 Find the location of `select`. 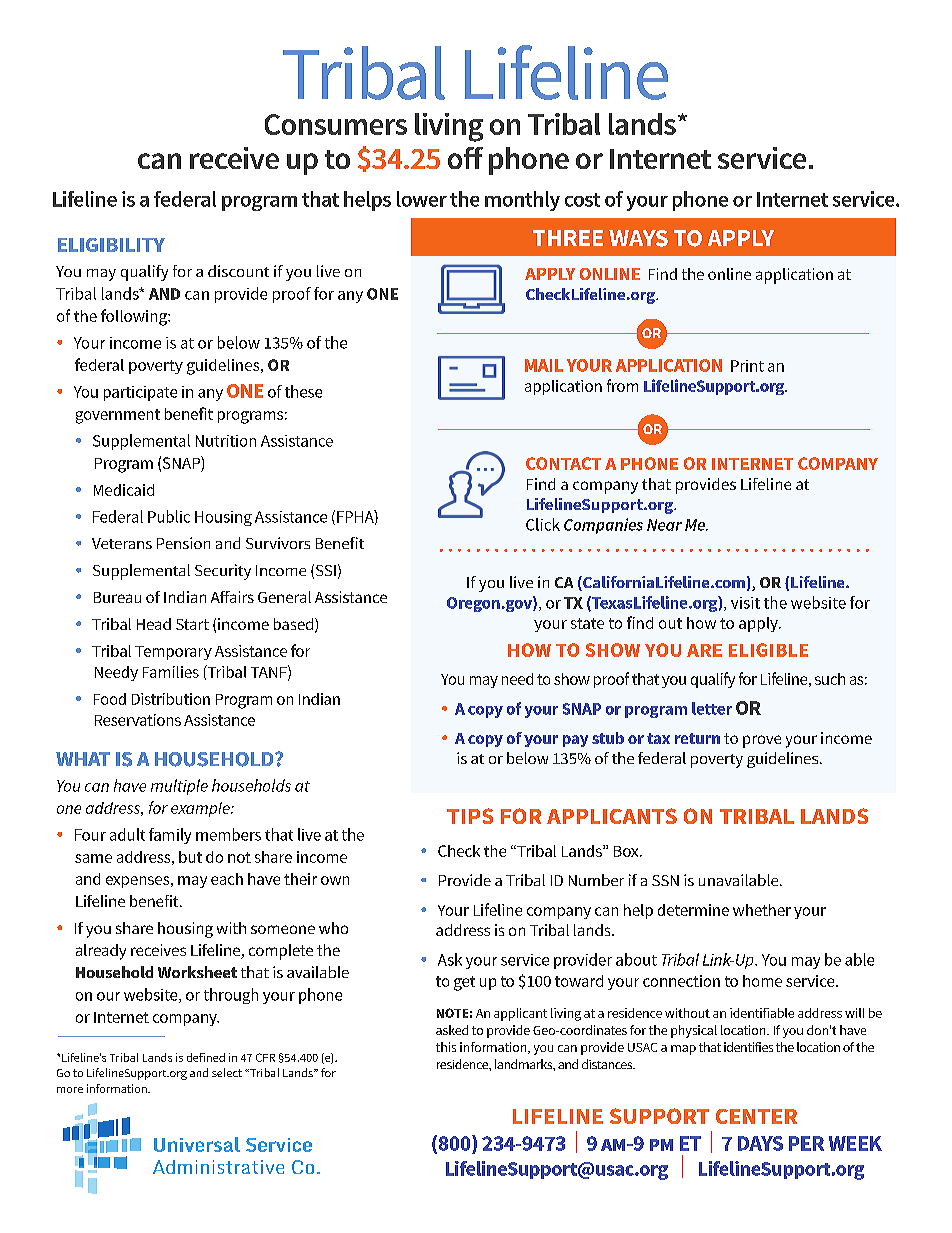

select is located at coordinates (227, 1072).
